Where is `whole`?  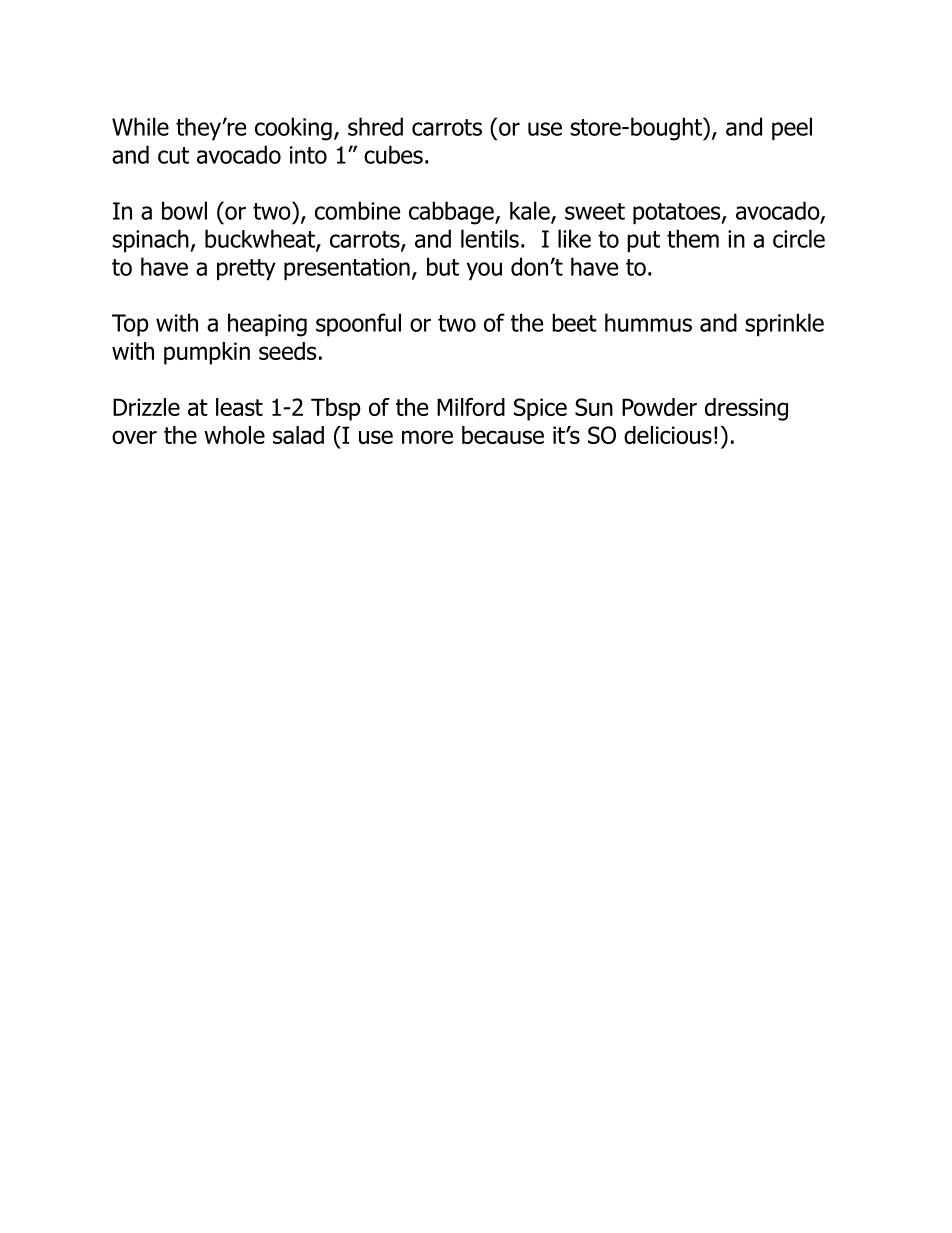 whole is located at coordinates (234, 435).
